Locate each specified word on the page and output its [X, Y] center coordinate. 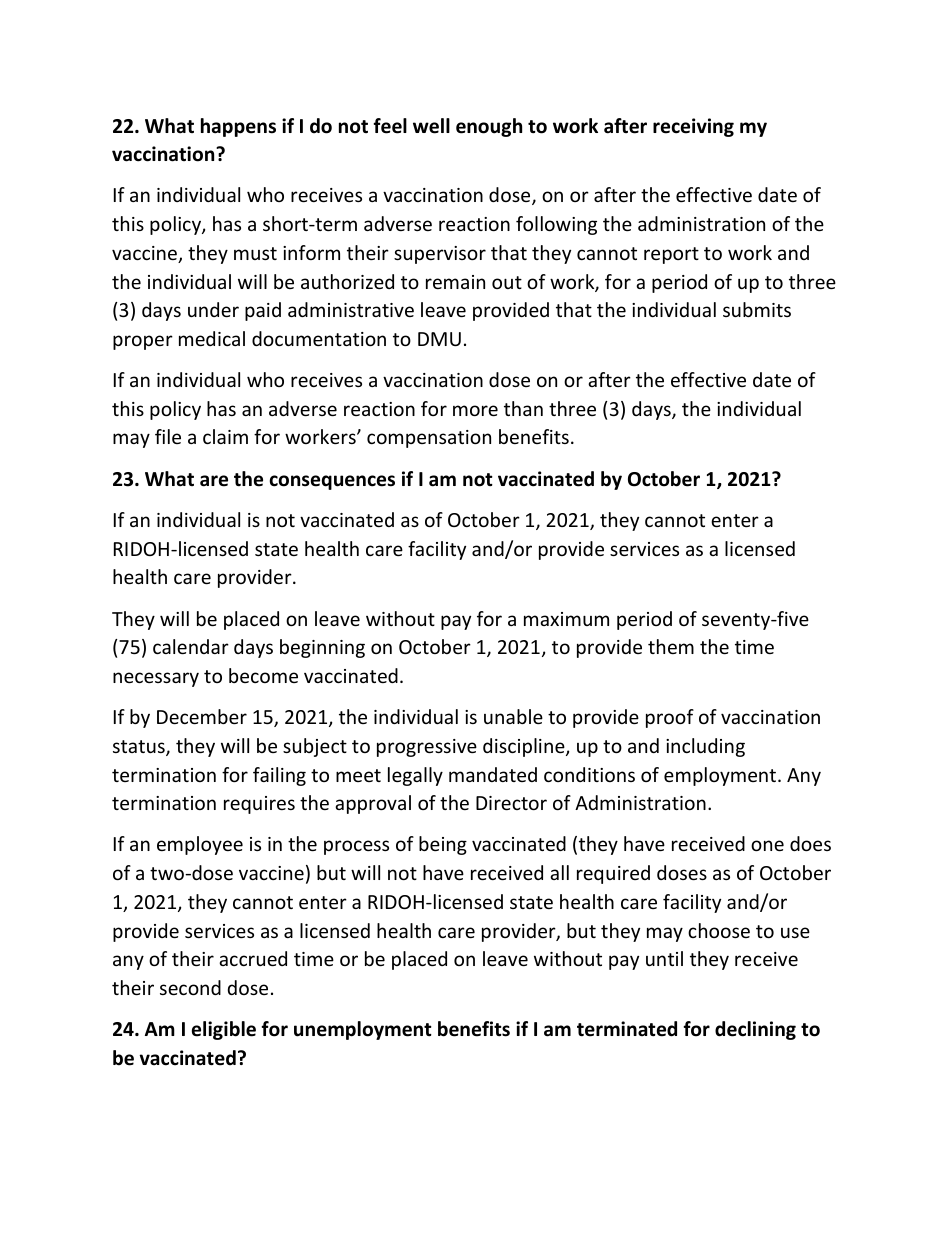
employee [200, 845]
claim [225, 436]
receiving [693, 127]
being [443, 845]
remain [455, 282]
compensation [429, 439]
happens [238, 127]
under [213, 309]
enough [489, 127]
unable [513, 716]
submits [757, 309]
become [263, 675]
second [190, 987]
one [767, 845]
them [671, 646]
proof [670, 718]
